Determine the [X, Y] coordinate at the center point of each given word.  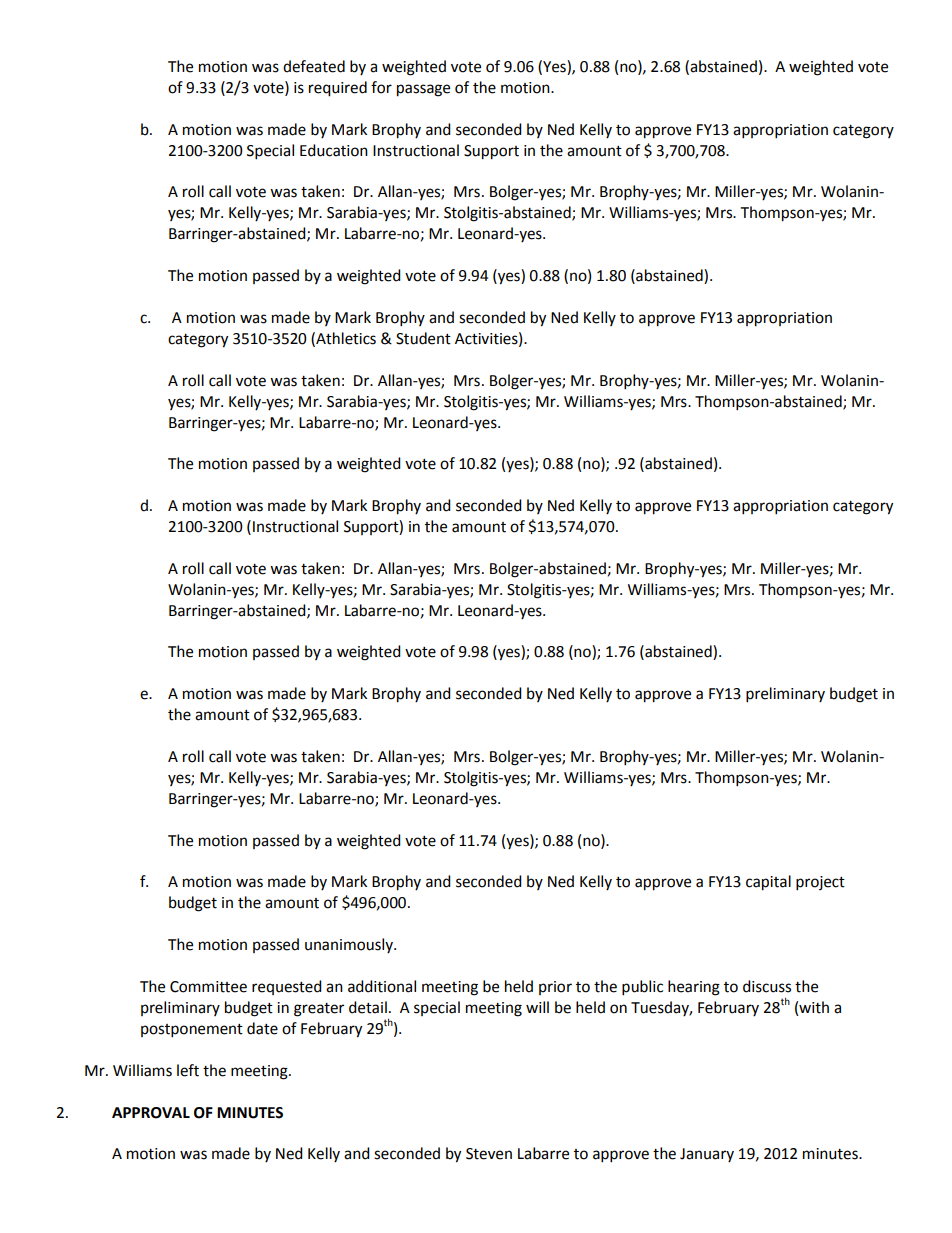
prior [555, 988]
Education [334, 150]
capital [768, 883]
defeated [314, 66]
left [188, 1070]
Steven [489, 1154]
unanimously [350, 945]
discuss [767, 986]
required [338, 89]
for [381, 87]
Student [423, 338]
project [820, 883]
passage [423, 90]
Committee [208, 987]
